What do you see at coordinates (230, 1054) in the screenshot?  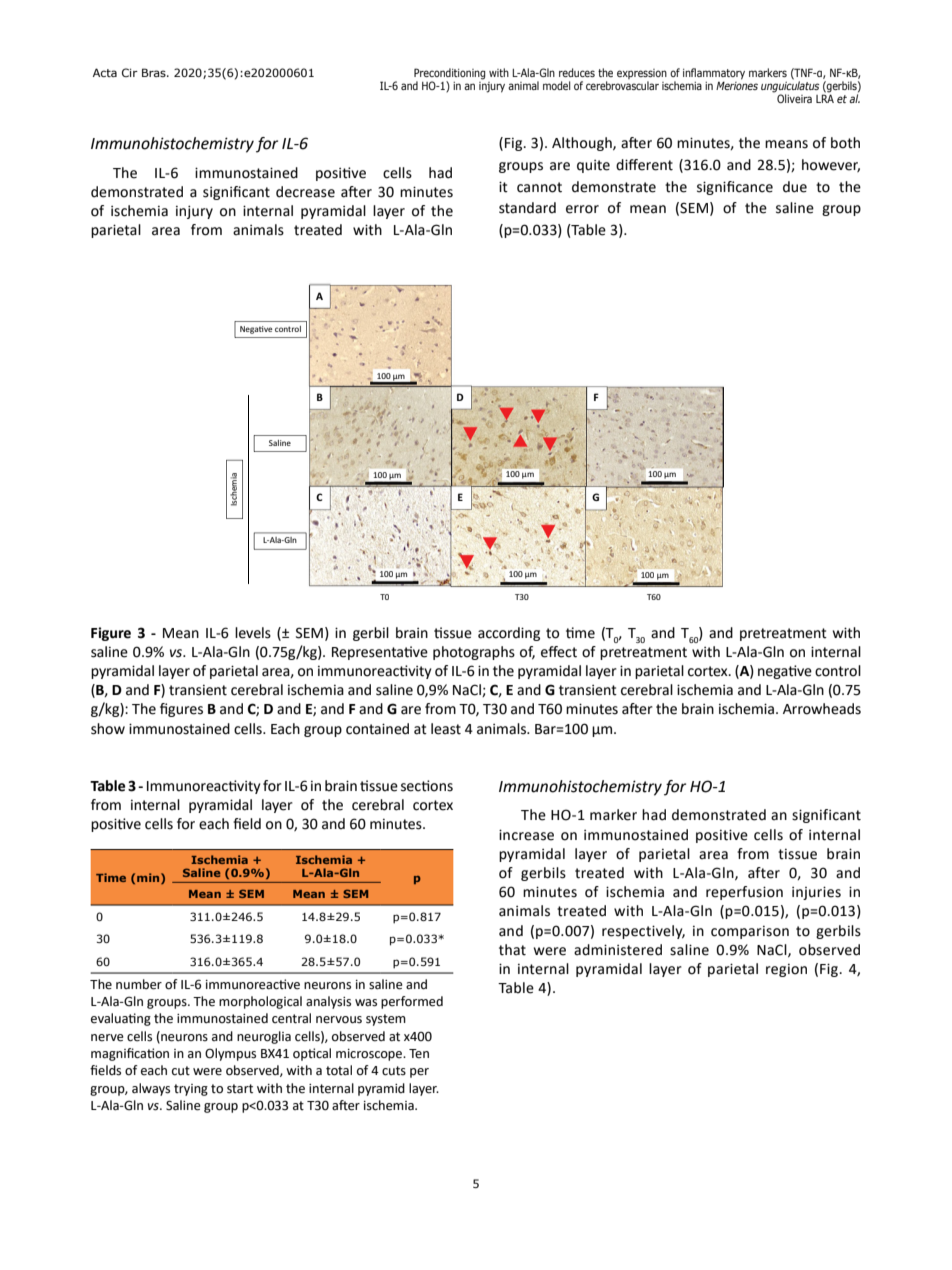 I see `Olympus` at bounding box center [230, 1054].
